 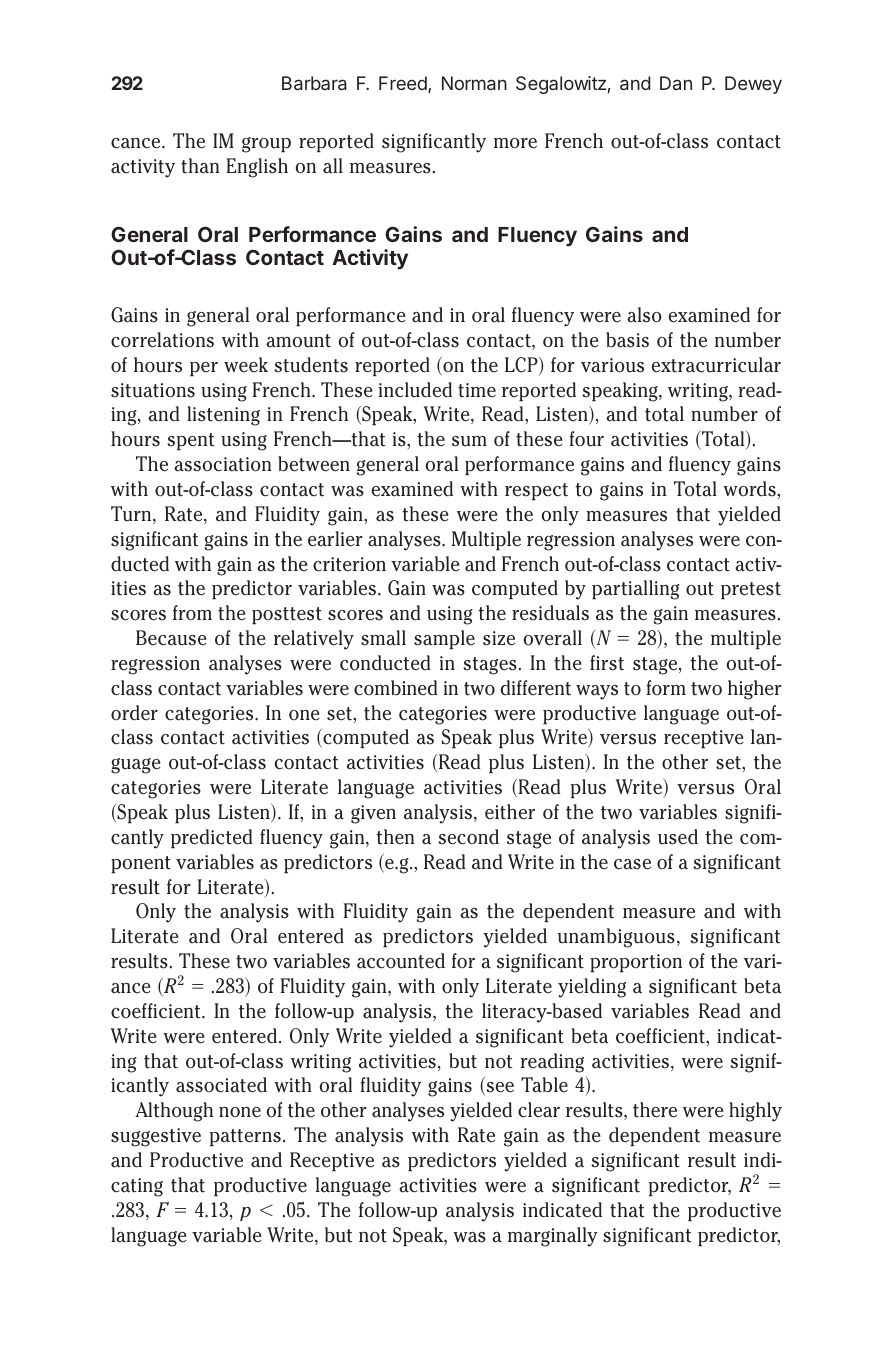 I want to click on patterns, so click(x=245, y=1137).
